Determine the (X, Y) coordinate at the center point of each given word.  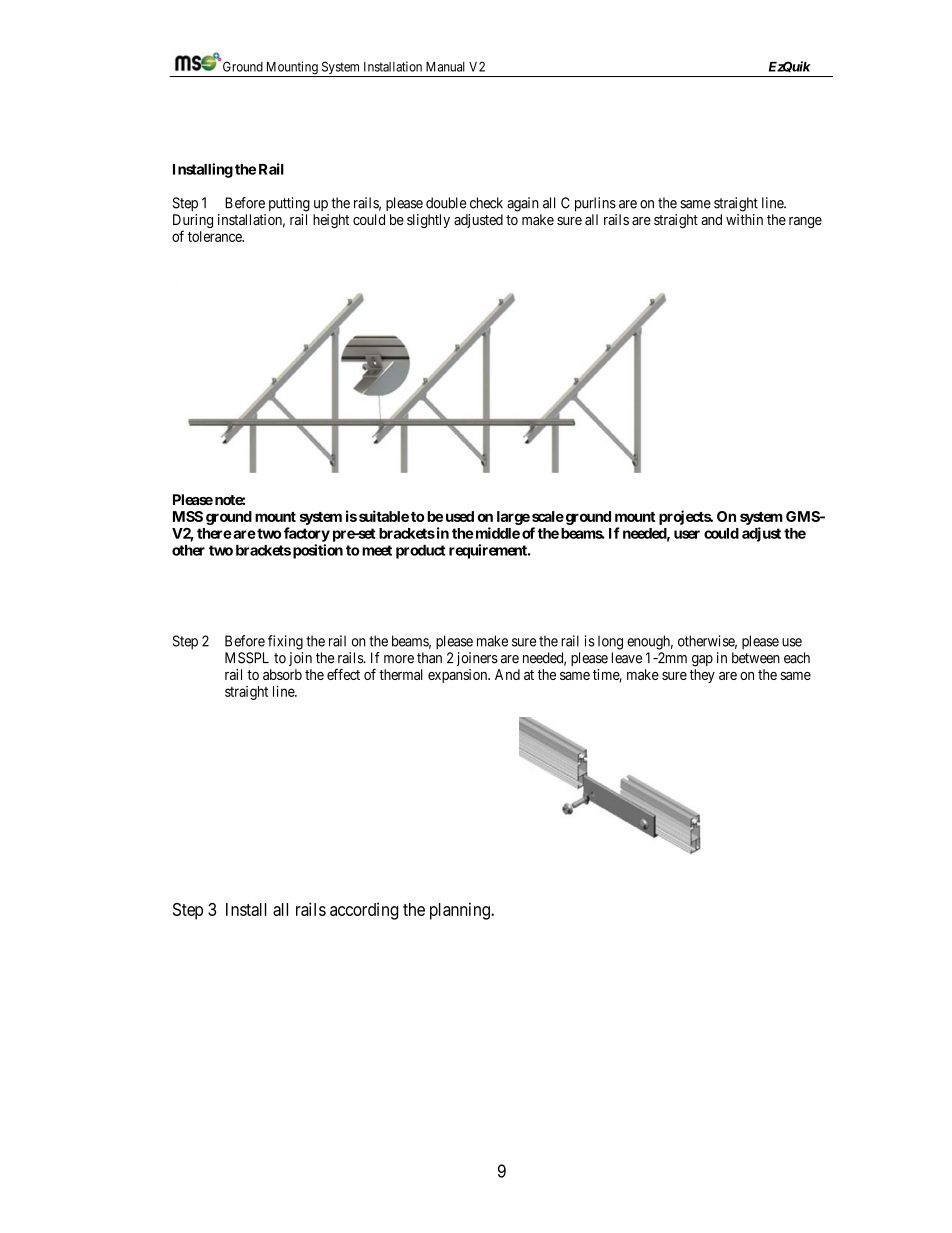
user (687, 534)
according (364, 911)
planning (461, 911)
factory (307, 534)
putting (289, 204)
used (460, 516)
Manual (445, 67)
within (744, 219)
